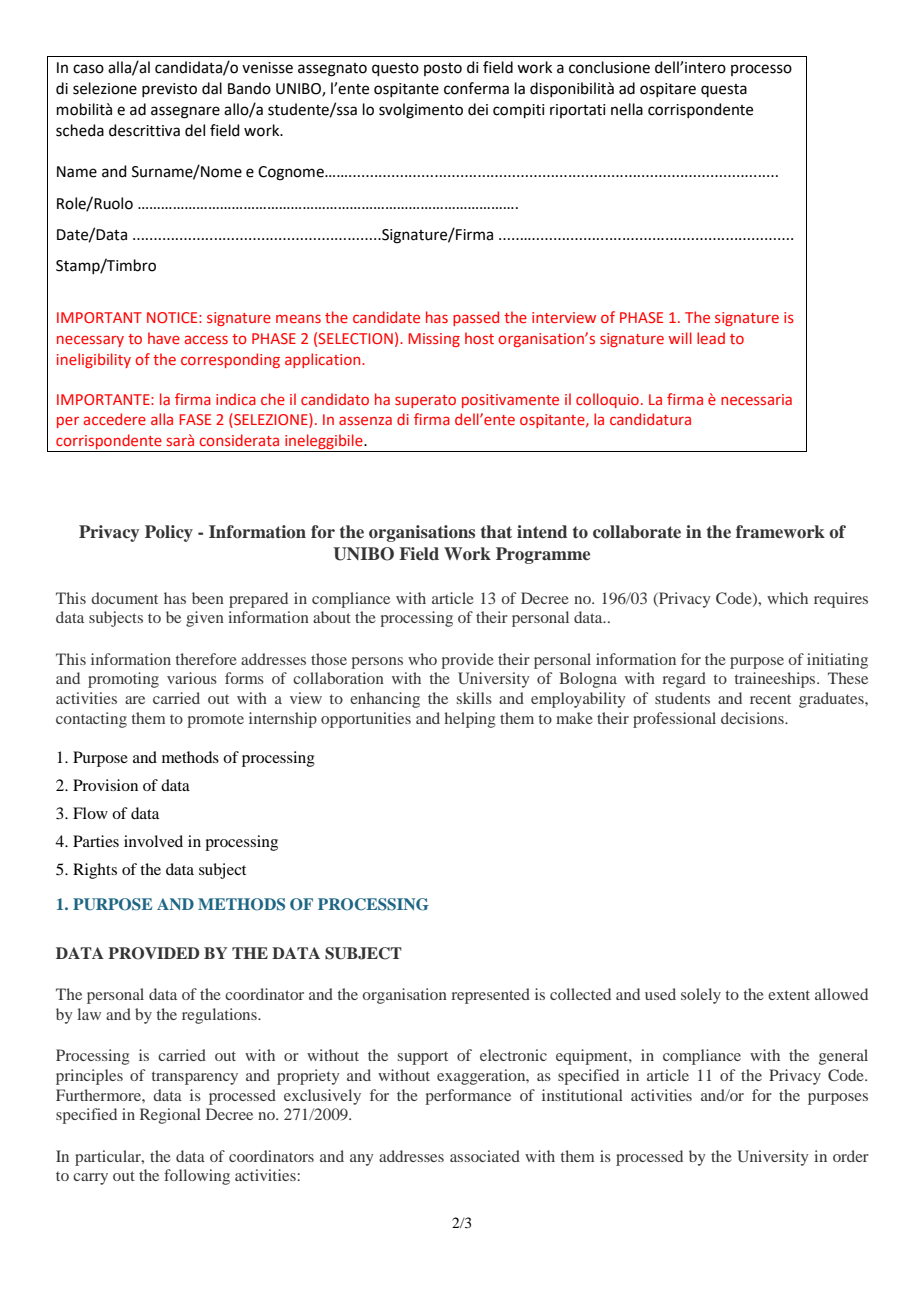 This screenshot has width=924, height=1308. What do you see at coordinates (205, 619) in the screenshot?
I see `given` at bounding box center [205, 619].
